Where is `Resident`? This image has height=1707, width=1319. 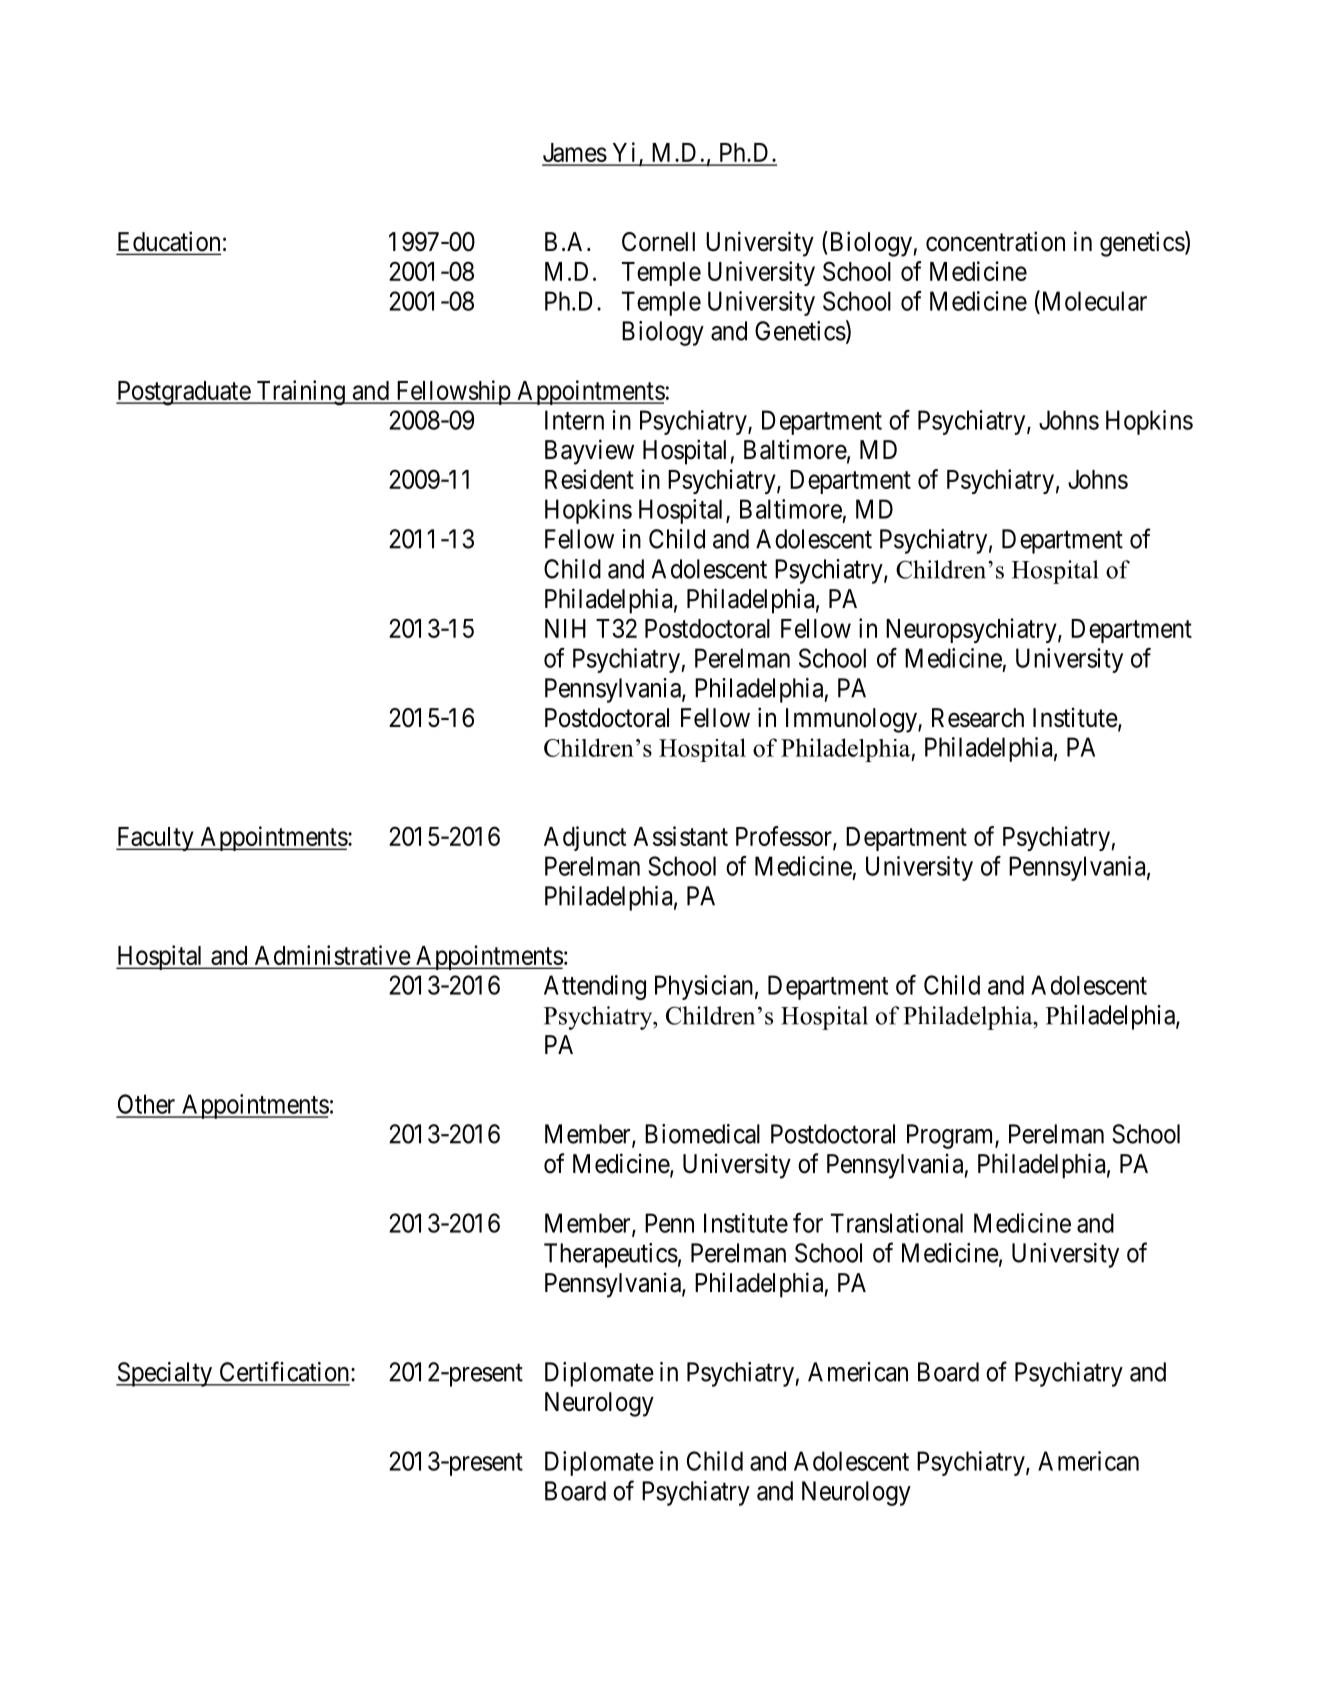
Resident is located at coordinates (589, 479).
